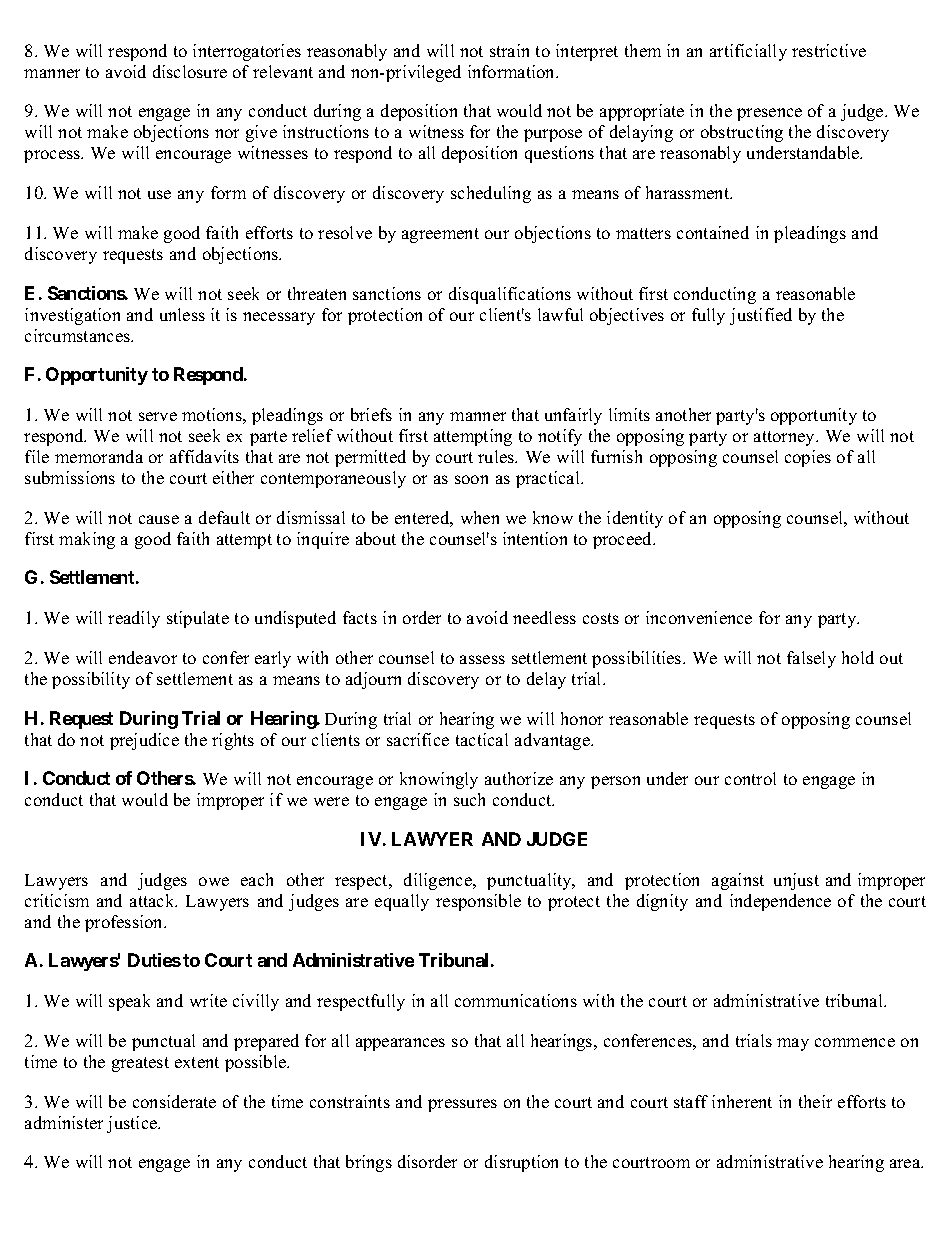 Image resolution: width=952 pixels, height=1233 pixels. What do you see at coordinates (560, 314) in the screenshot?
I see `lawful` at bounding box center [560, 314].
